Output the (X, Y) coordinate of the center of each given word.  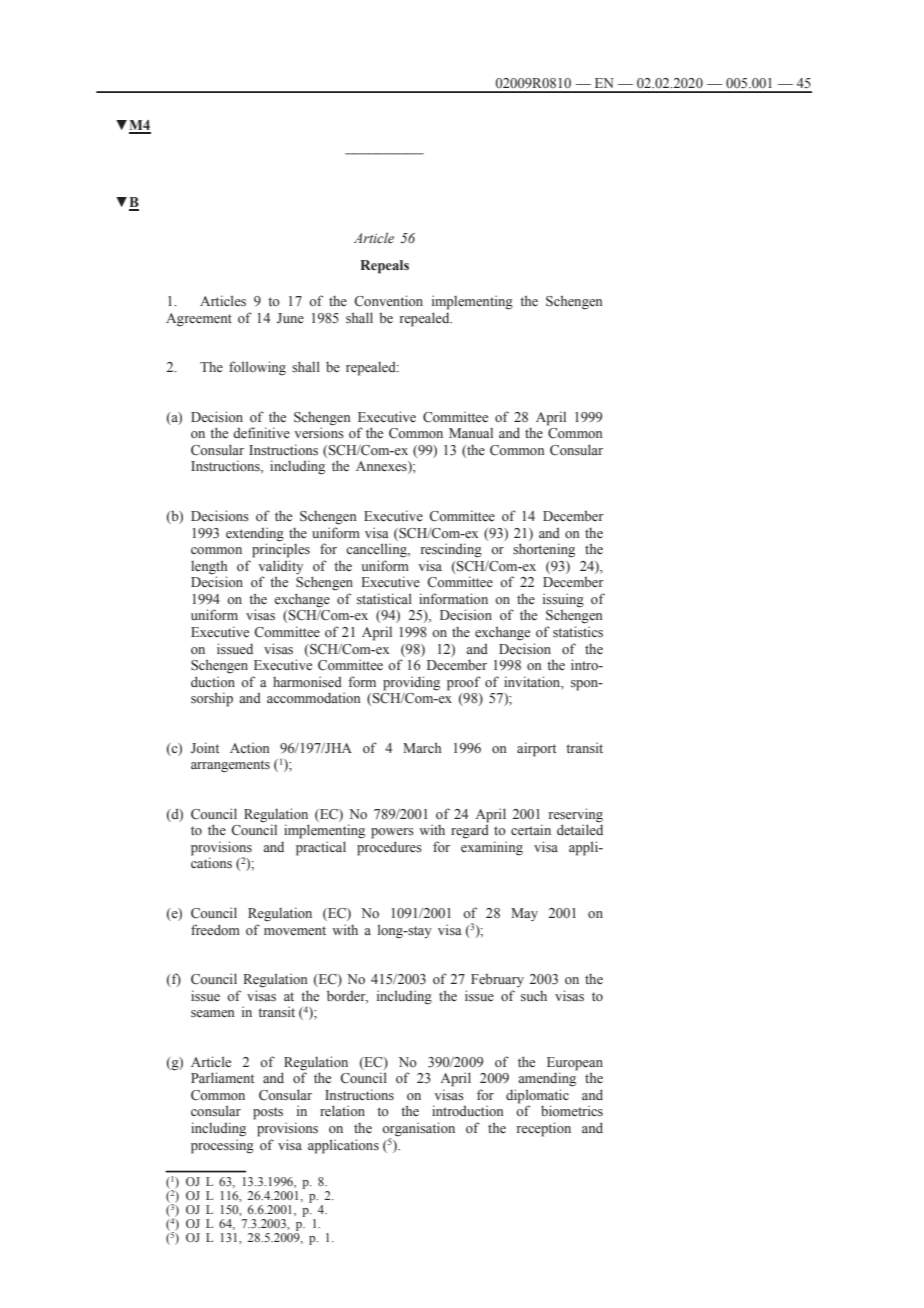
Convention (388, 301)
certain (531, 829)
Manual (471, 433)
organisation (418, 1130)
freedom (215, 930)
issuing (563, 600)
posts (268, 1113)
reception (544, 1129)
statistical (384, 598)
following (257, 368)
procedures (389, 848)
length (209, 567)
